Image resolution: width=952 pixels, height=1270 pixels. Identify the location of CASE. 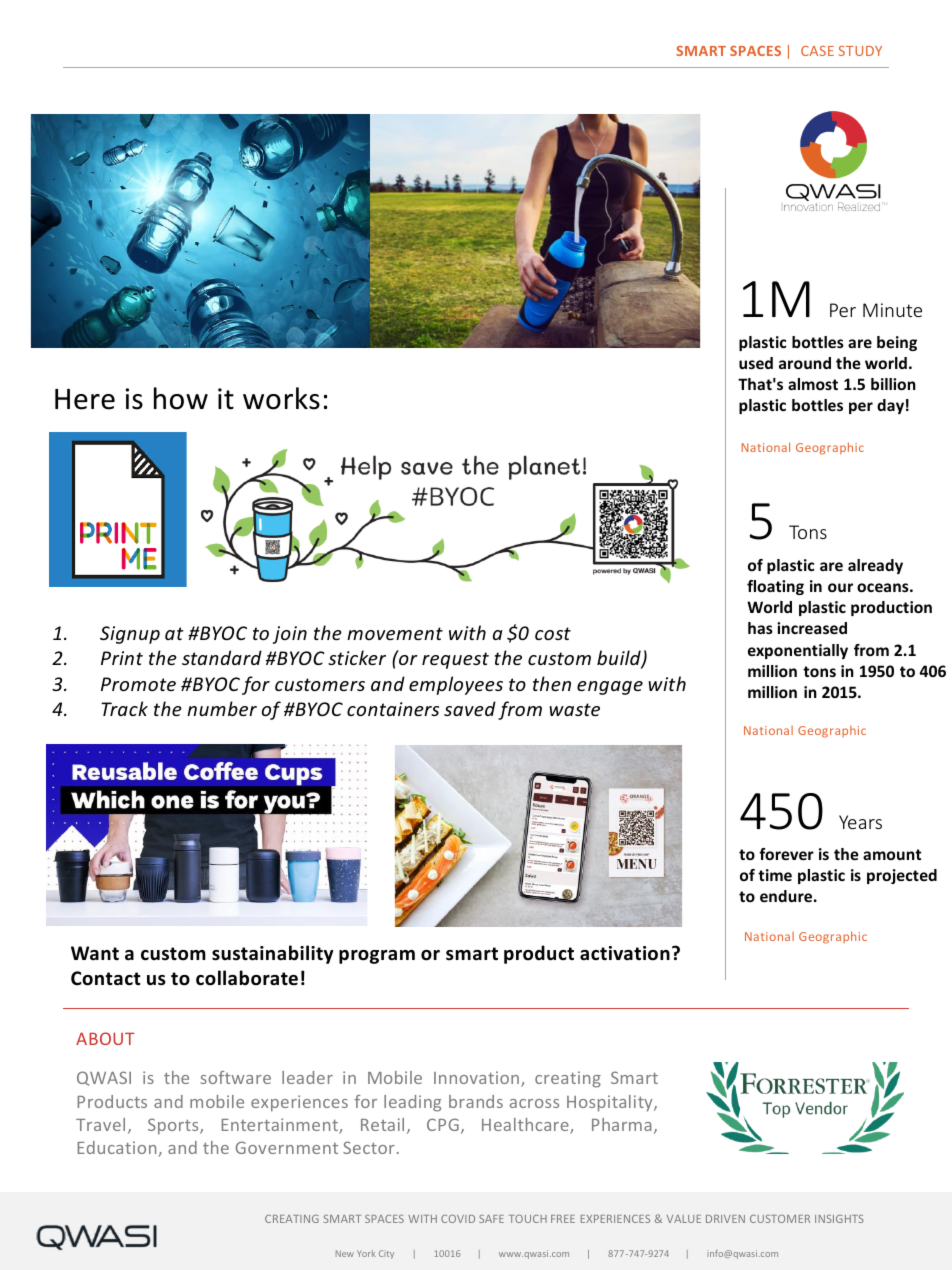
(817, 51).
